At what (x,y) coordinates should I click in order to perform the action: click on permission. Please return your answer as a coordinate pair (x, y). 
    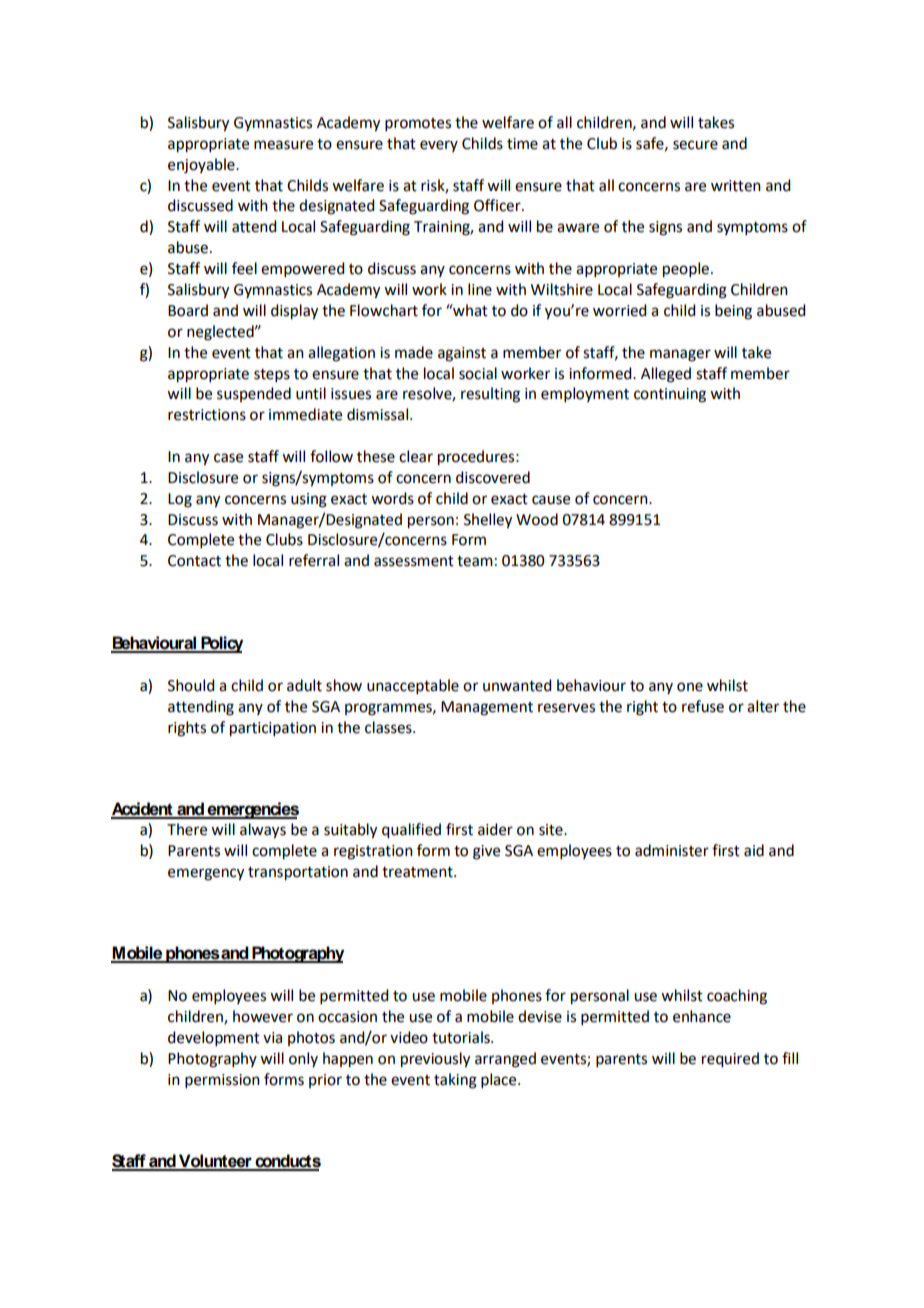
    Looking at the image, I should click on (222, 1081).
